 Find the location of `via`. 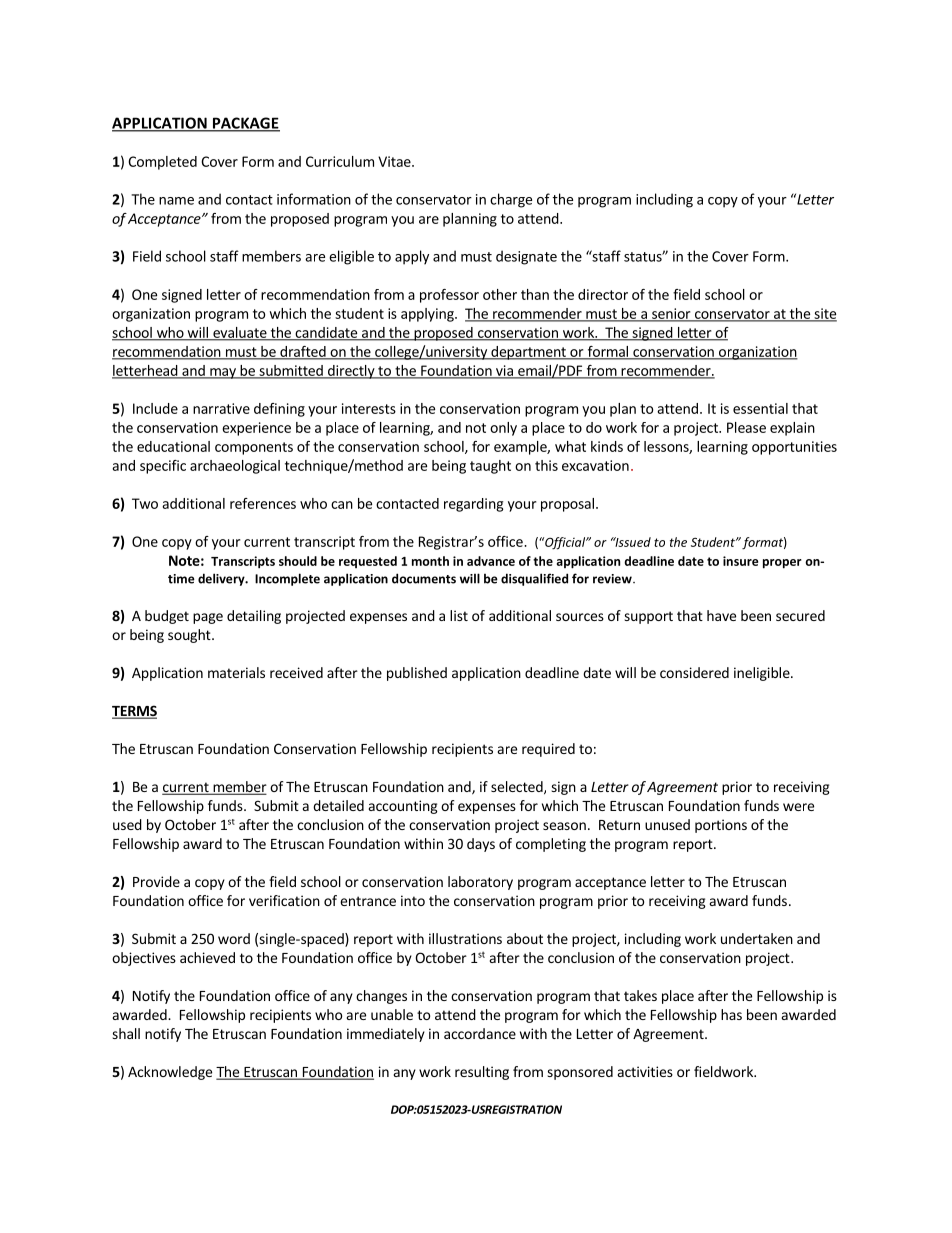

via is located at coordinates (504, 371).
